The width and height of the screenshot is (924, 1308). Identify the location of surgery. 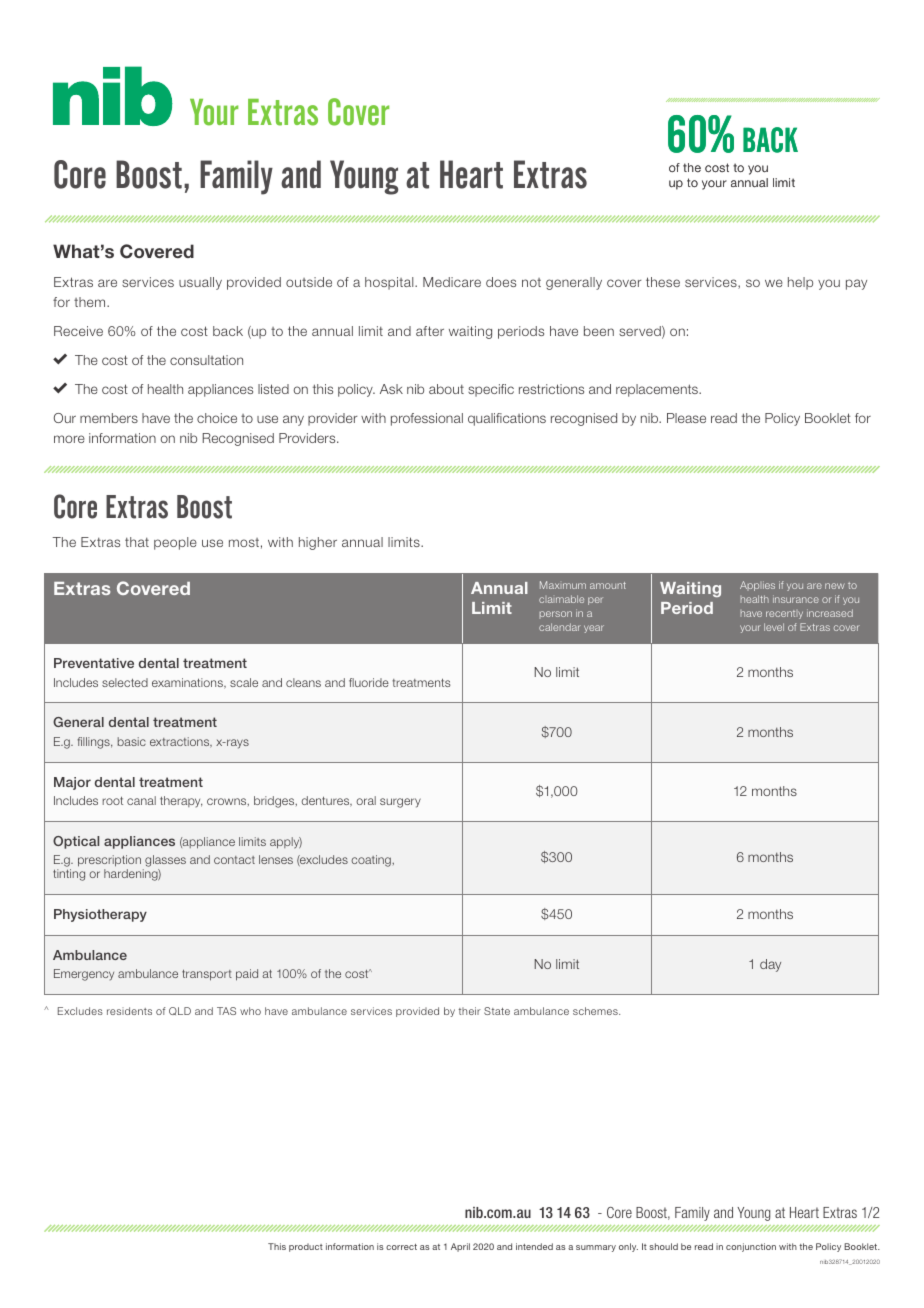
(400, 803).
